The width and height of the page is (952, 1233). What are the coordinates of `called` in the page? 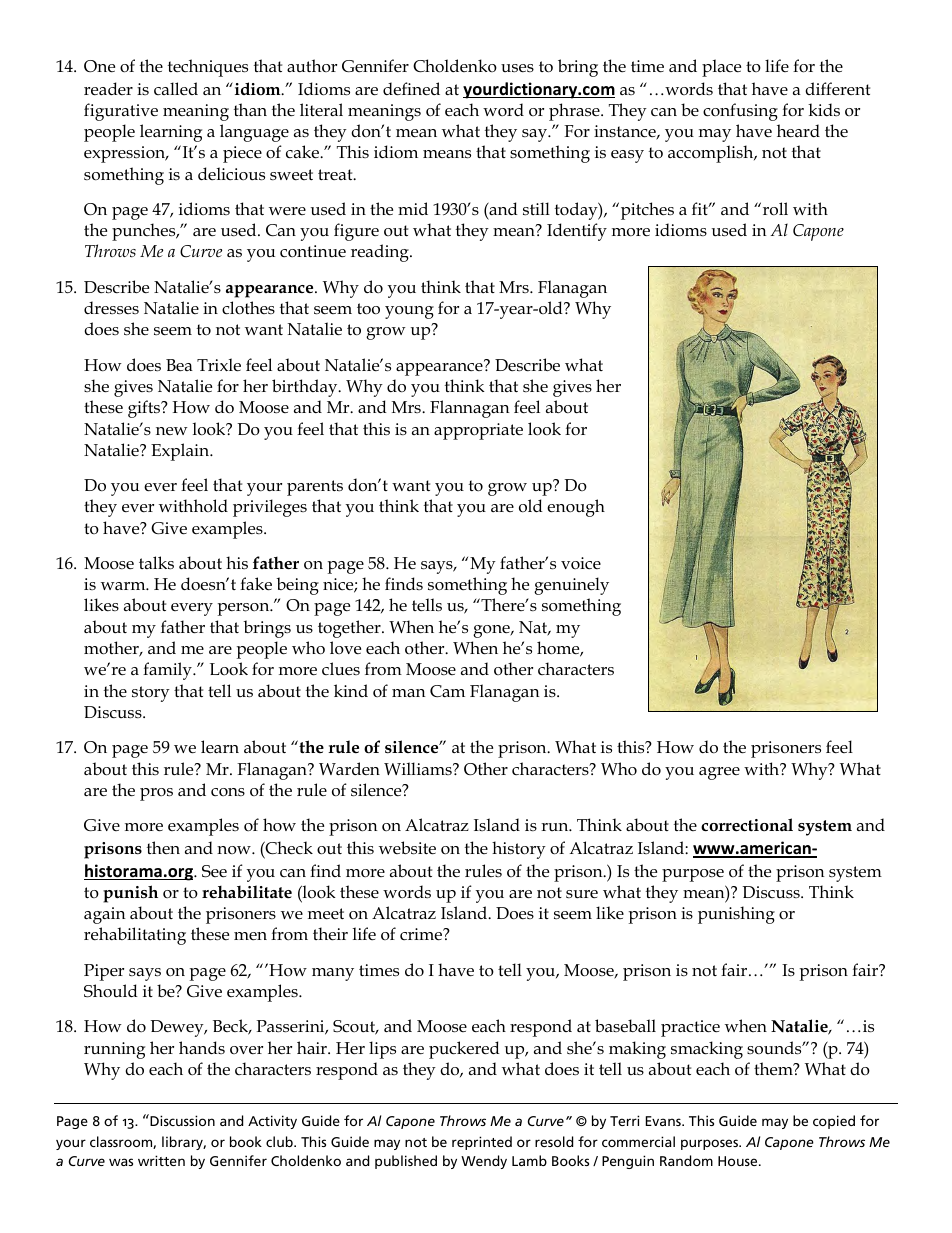 It's located at (176, 88).
